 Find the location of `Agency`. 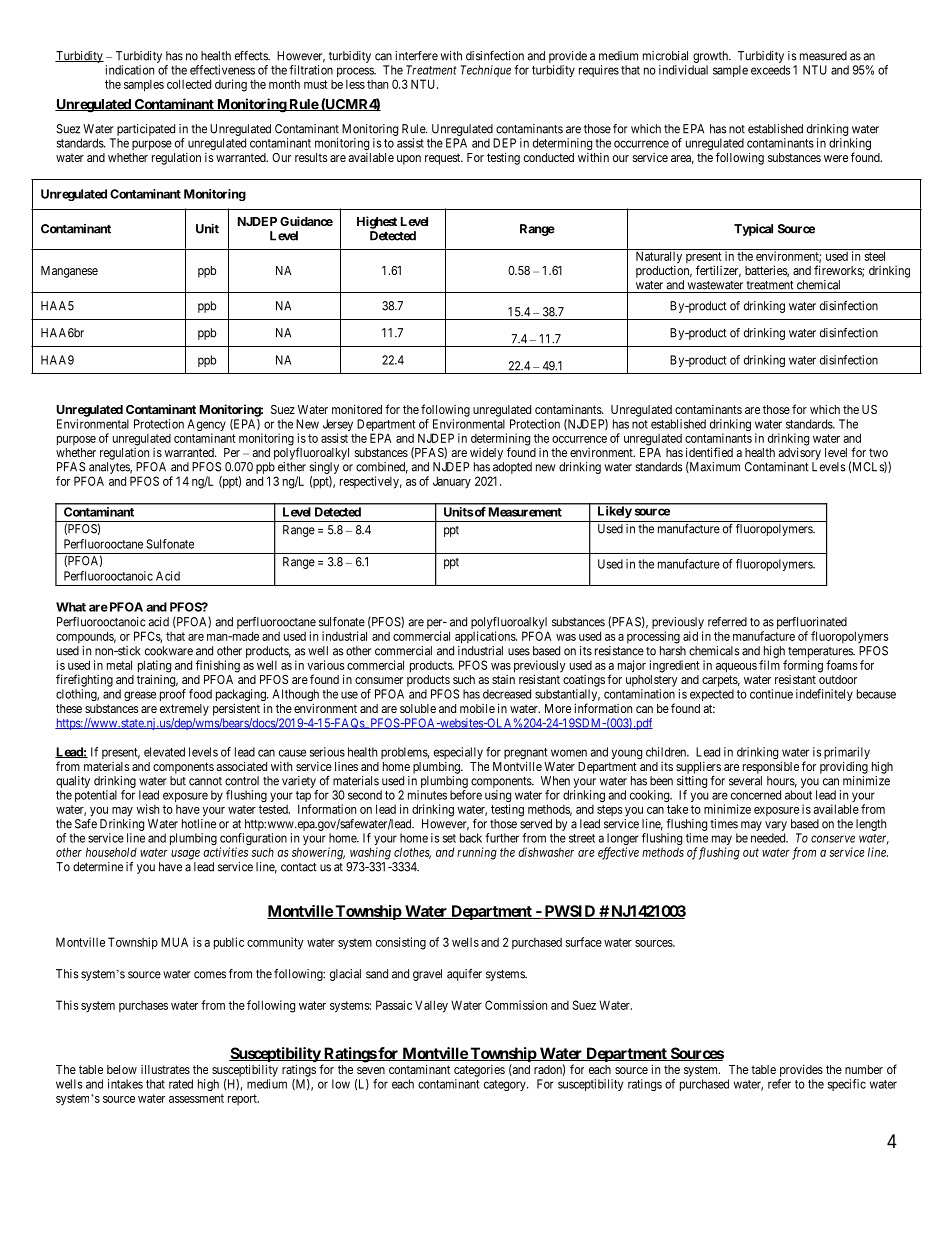

Agency is located at coordinates (206, 426).
